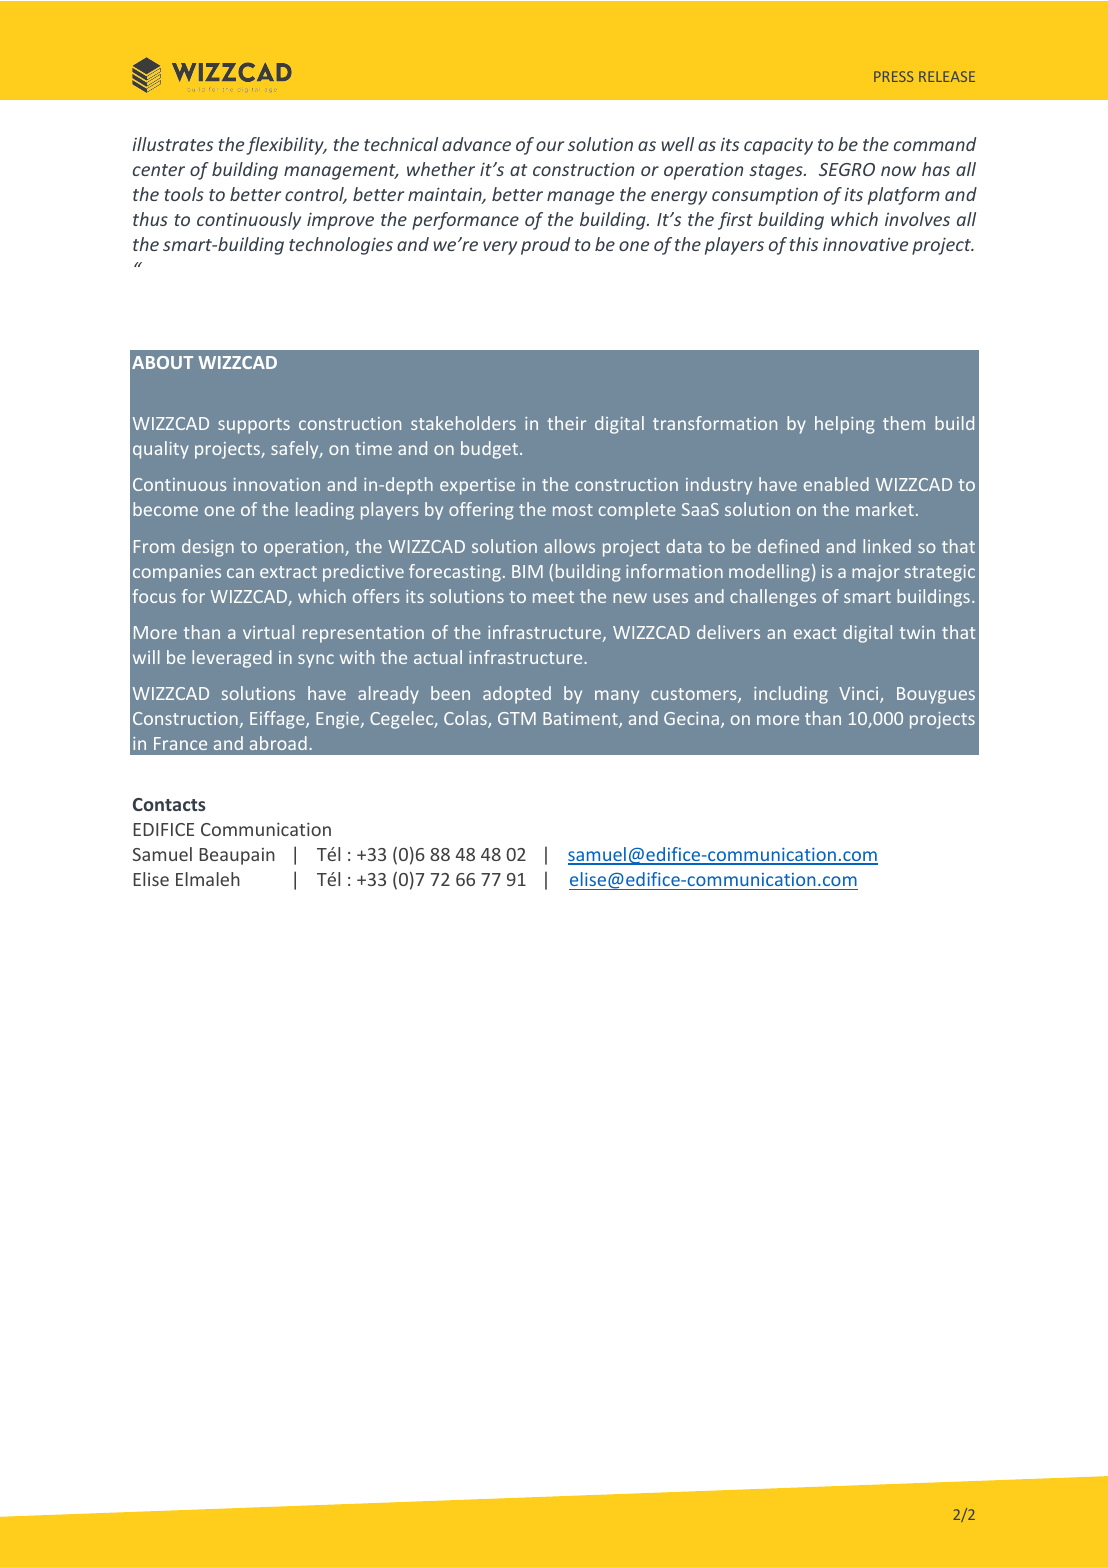  I want to click on PRESS, so click(893, 76).
